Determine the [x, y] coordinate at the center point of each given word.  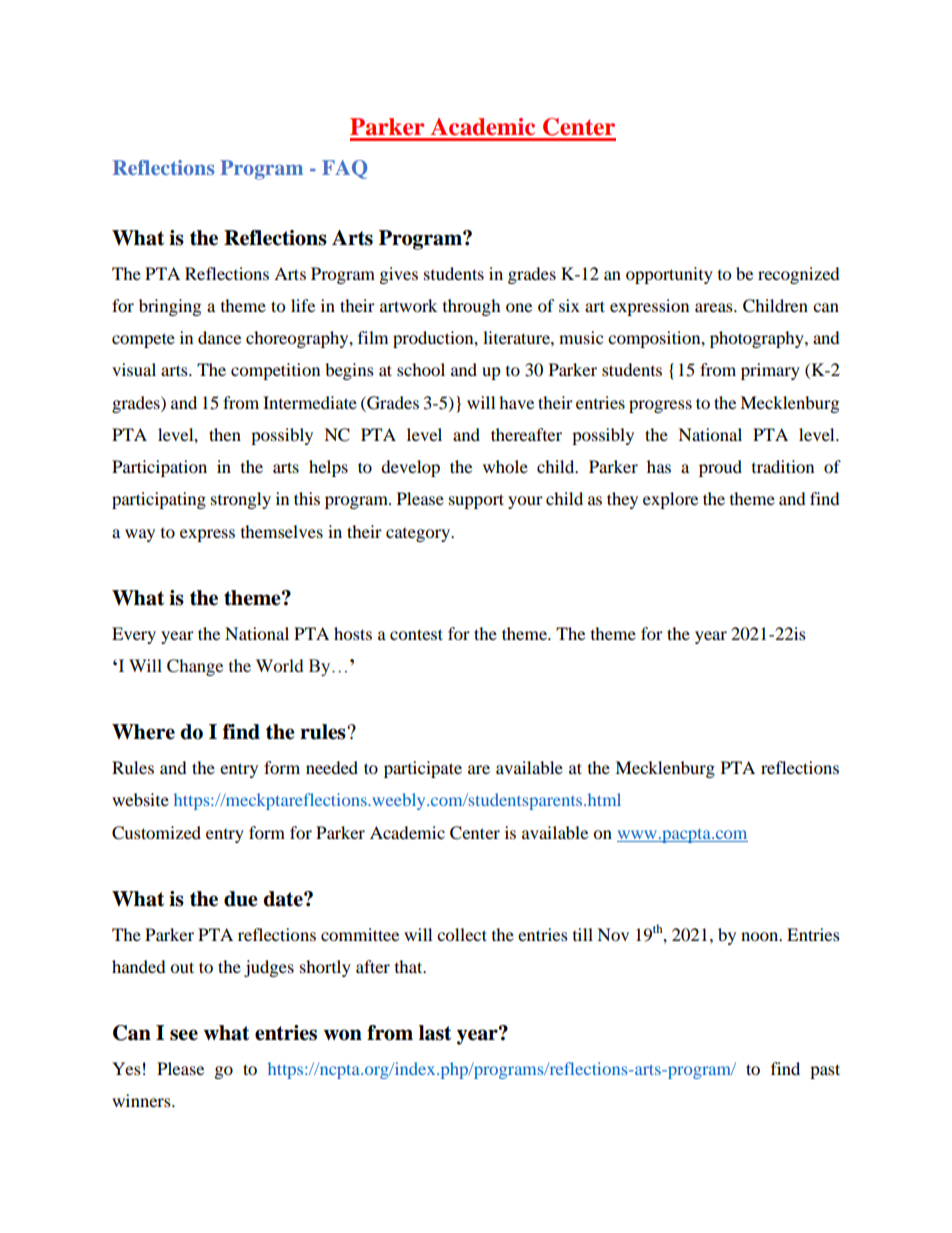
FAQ [344, 169]
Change [195, 667]
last [435, 1033]
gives [399, 275]
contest [416, 634]
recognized [799, 275]
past [825, 1071]
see [184, 1035]
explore [670, 500]
